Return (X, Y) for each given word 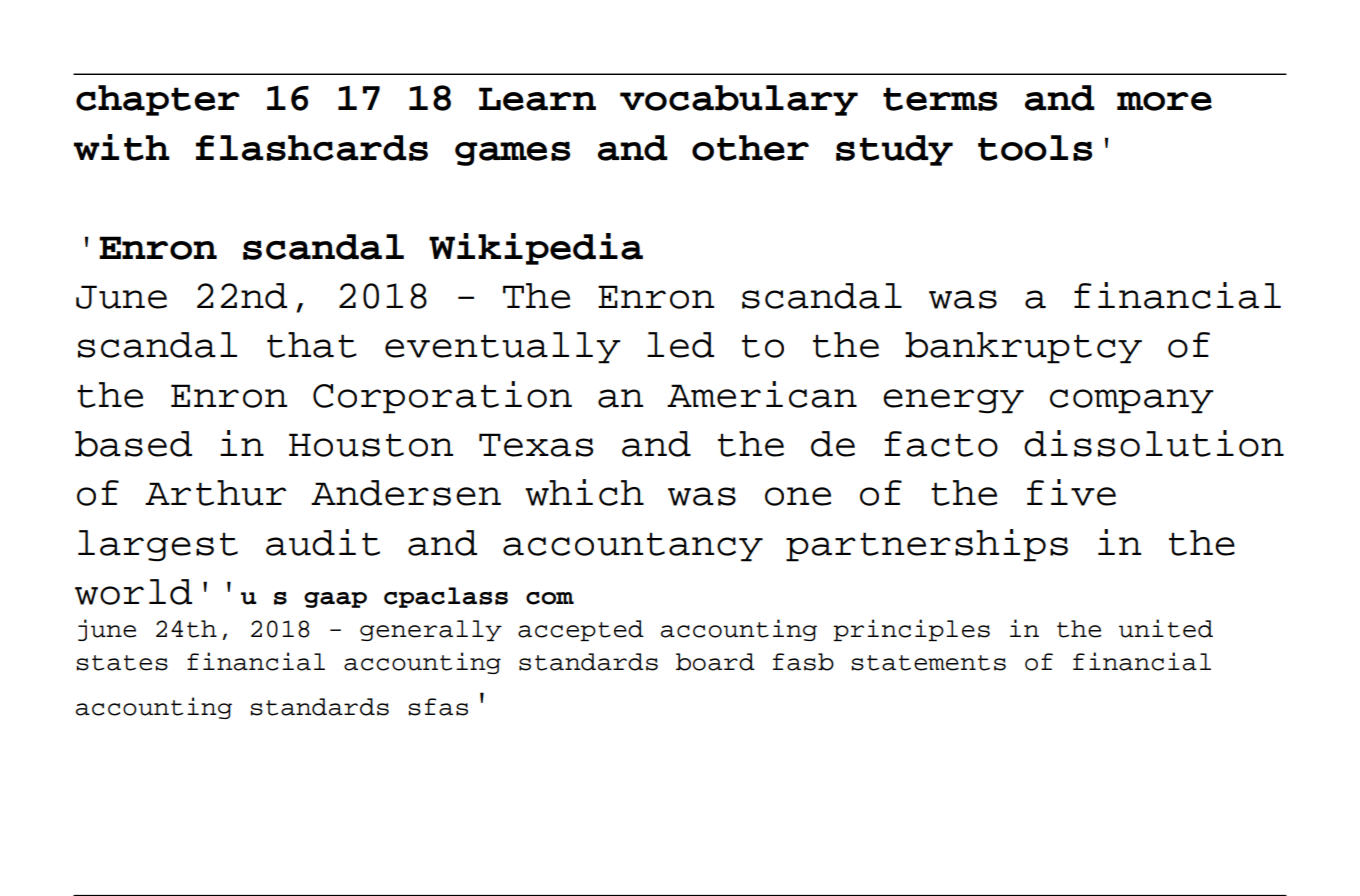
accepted (581, 630)
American (762, 394)
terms (940, 99)
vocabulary (739, 100)
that (312, 345)
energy (953, 401)
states (122, 663)
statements (928, 663)
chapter (158, 100)
